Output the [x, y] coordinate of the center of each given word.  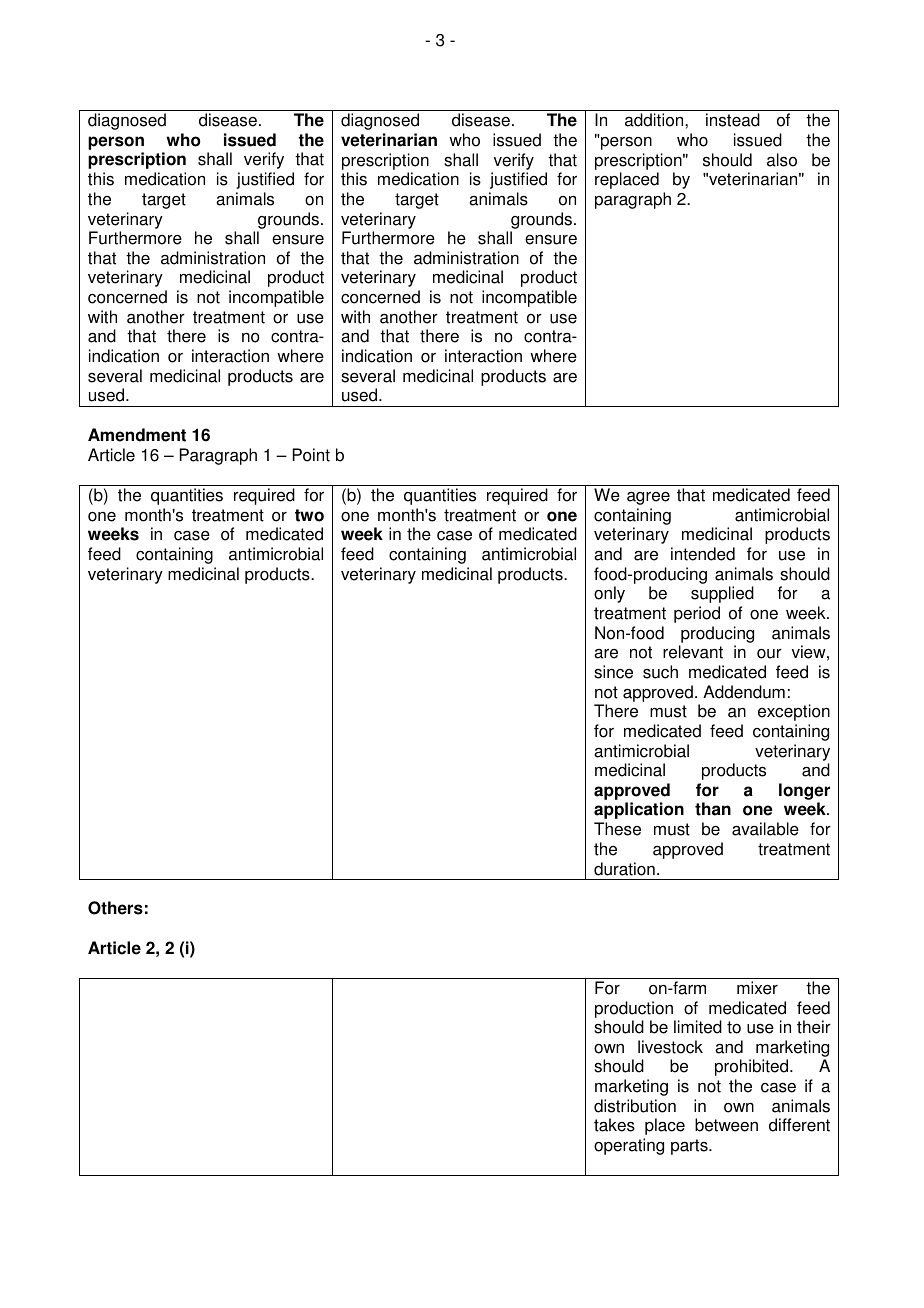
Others [115, 908]
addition [655, 120]
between [726, 1125]
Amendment [137, 435]
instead [733, 120]
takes [614, 1125]
